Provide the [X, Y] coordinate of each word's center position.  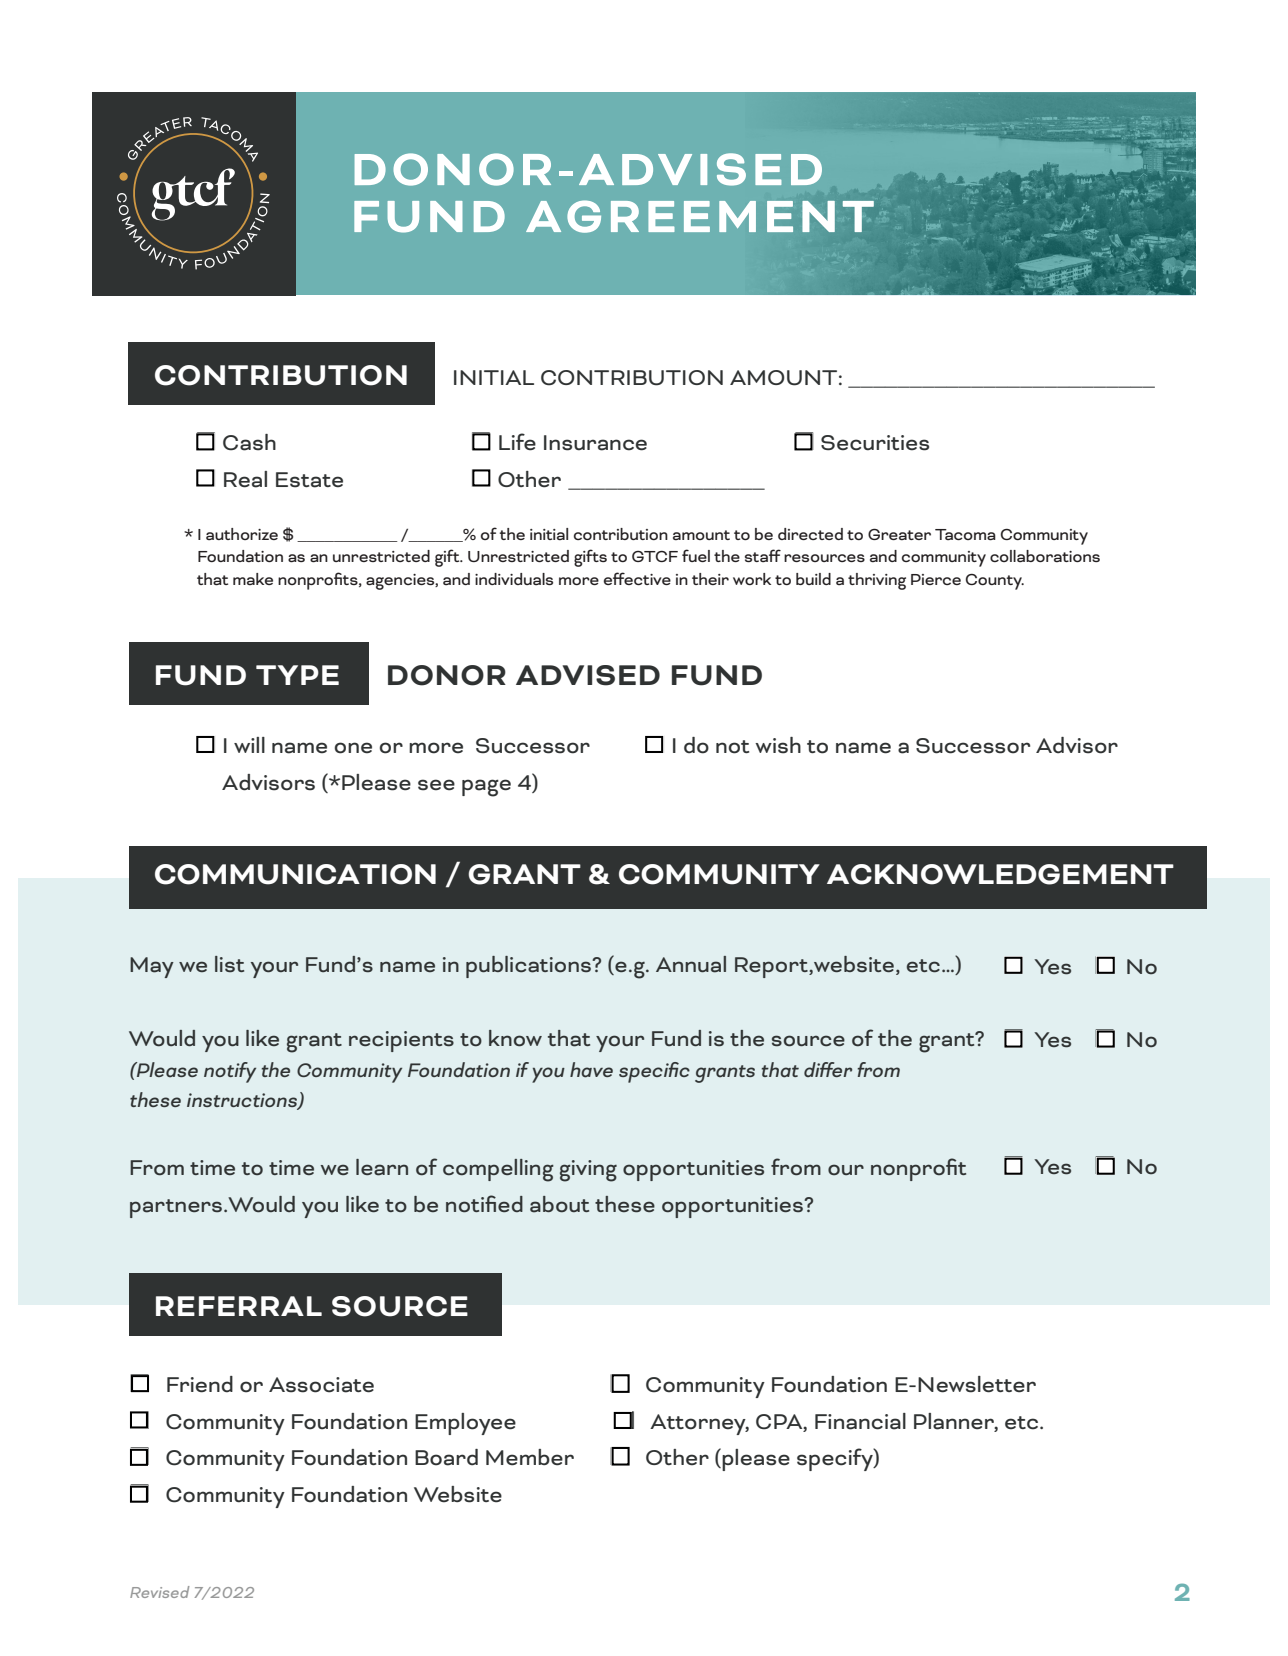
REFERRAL [239, 1306]
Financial [860, 1421]
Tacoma [965, 535]
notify [230, 1072]
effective [637, 578]
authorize [242, 534]
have [591, 1070]
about [559, 1204]
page [486, 788]
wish [778, 745]
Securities [875, 443]
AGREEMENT [700, 216]
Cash [249, 442]
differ [828, 1069]
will [249, 745]
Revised [160, 1592]
